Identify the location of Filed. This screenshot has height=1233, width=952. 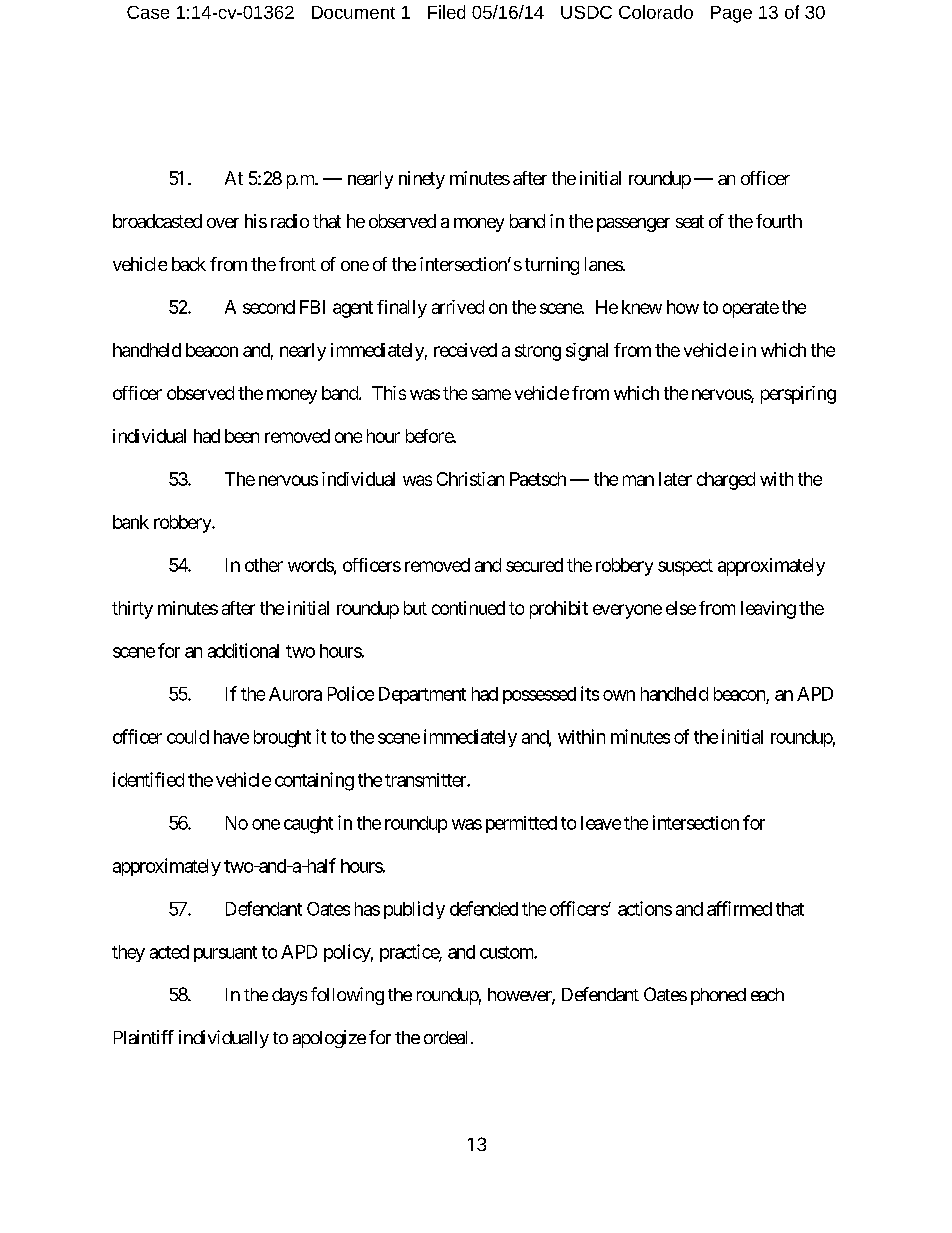
(446, 12).
